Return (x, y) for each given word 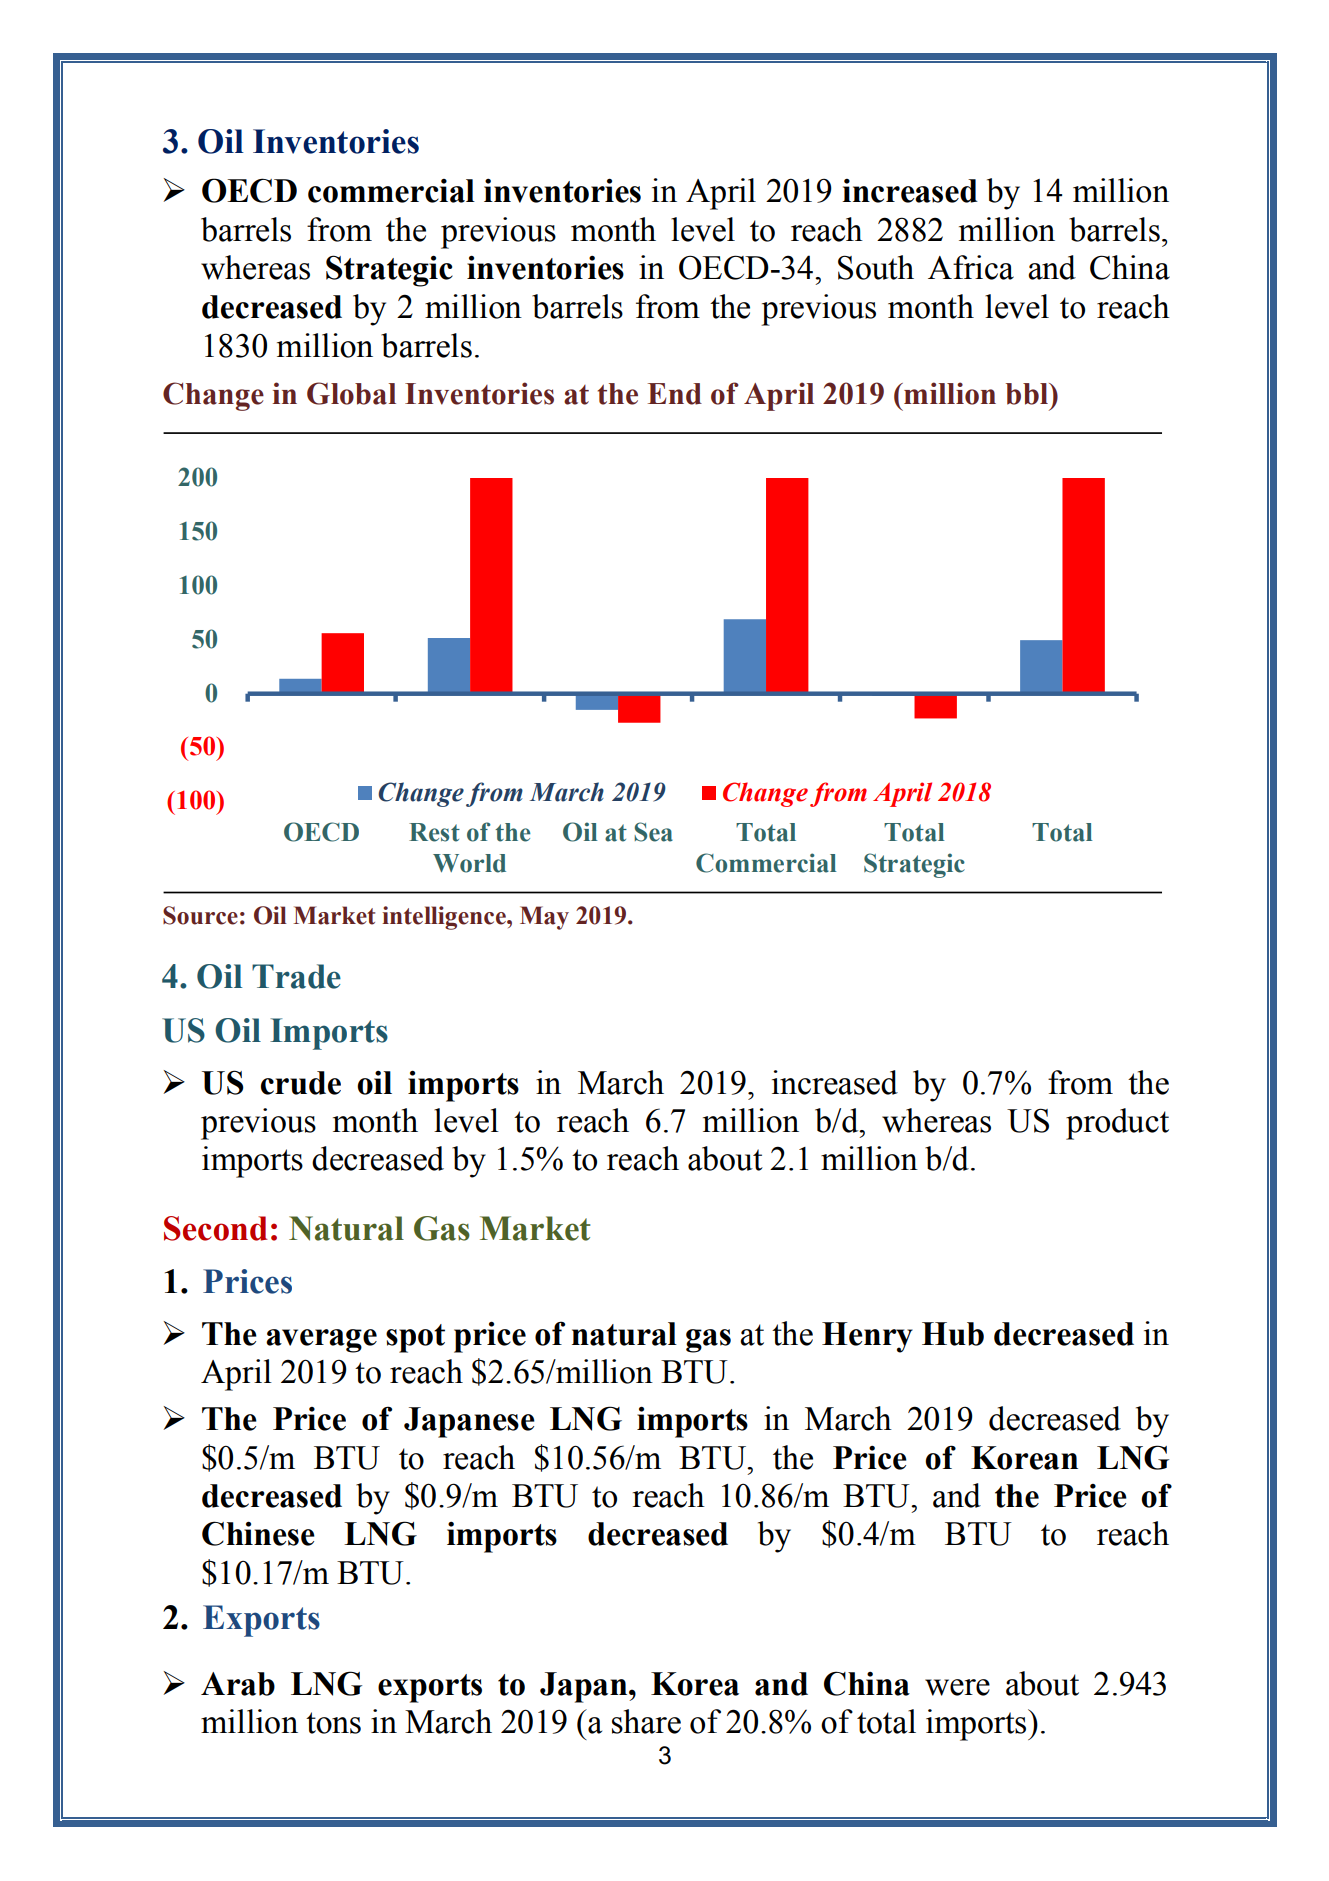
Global (351, 393)
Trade (296, 976)
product (1117, 1124)
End (675, 394)
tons (333, 1723)
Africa (971, 267)
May (544, 918)
